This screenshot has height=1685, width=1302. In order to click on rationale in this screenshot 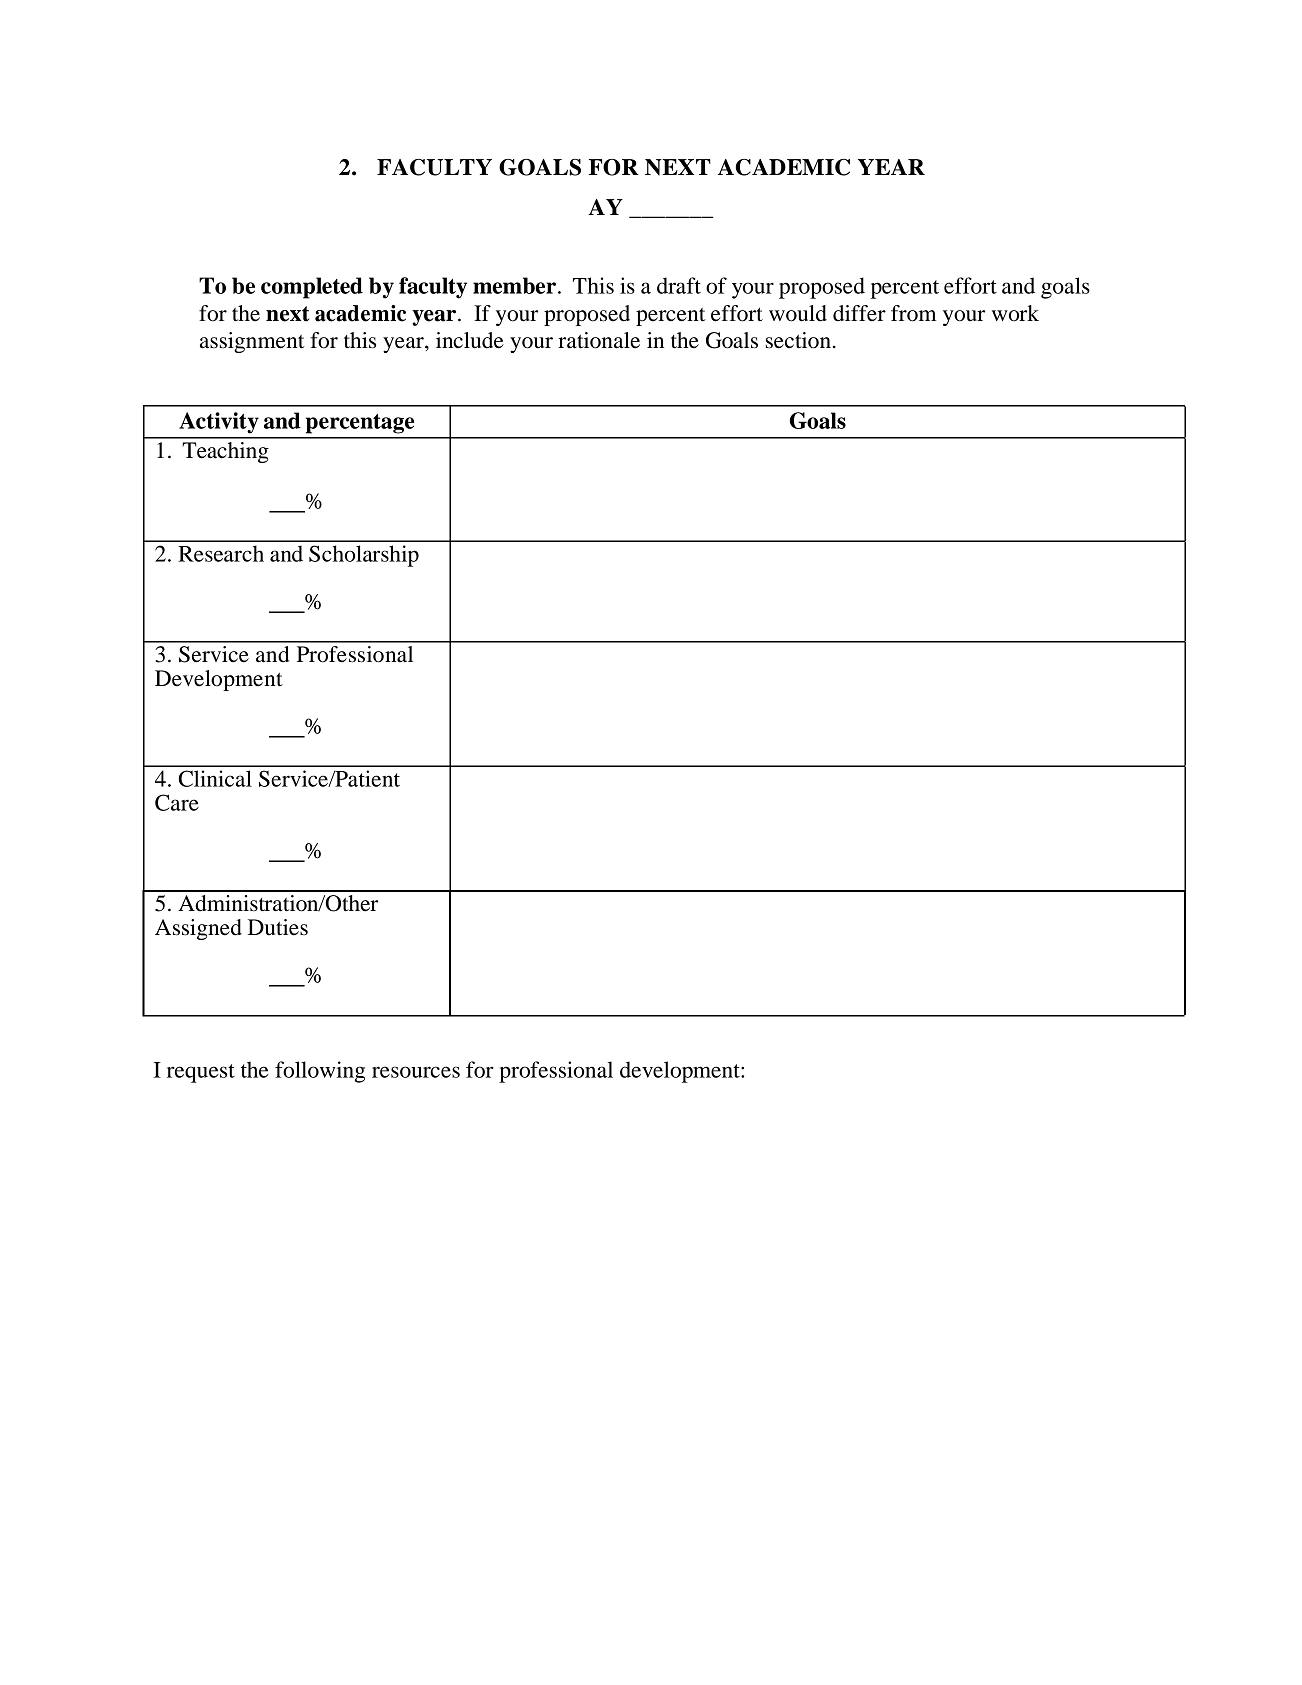, I will do `click(599, 340)`.
